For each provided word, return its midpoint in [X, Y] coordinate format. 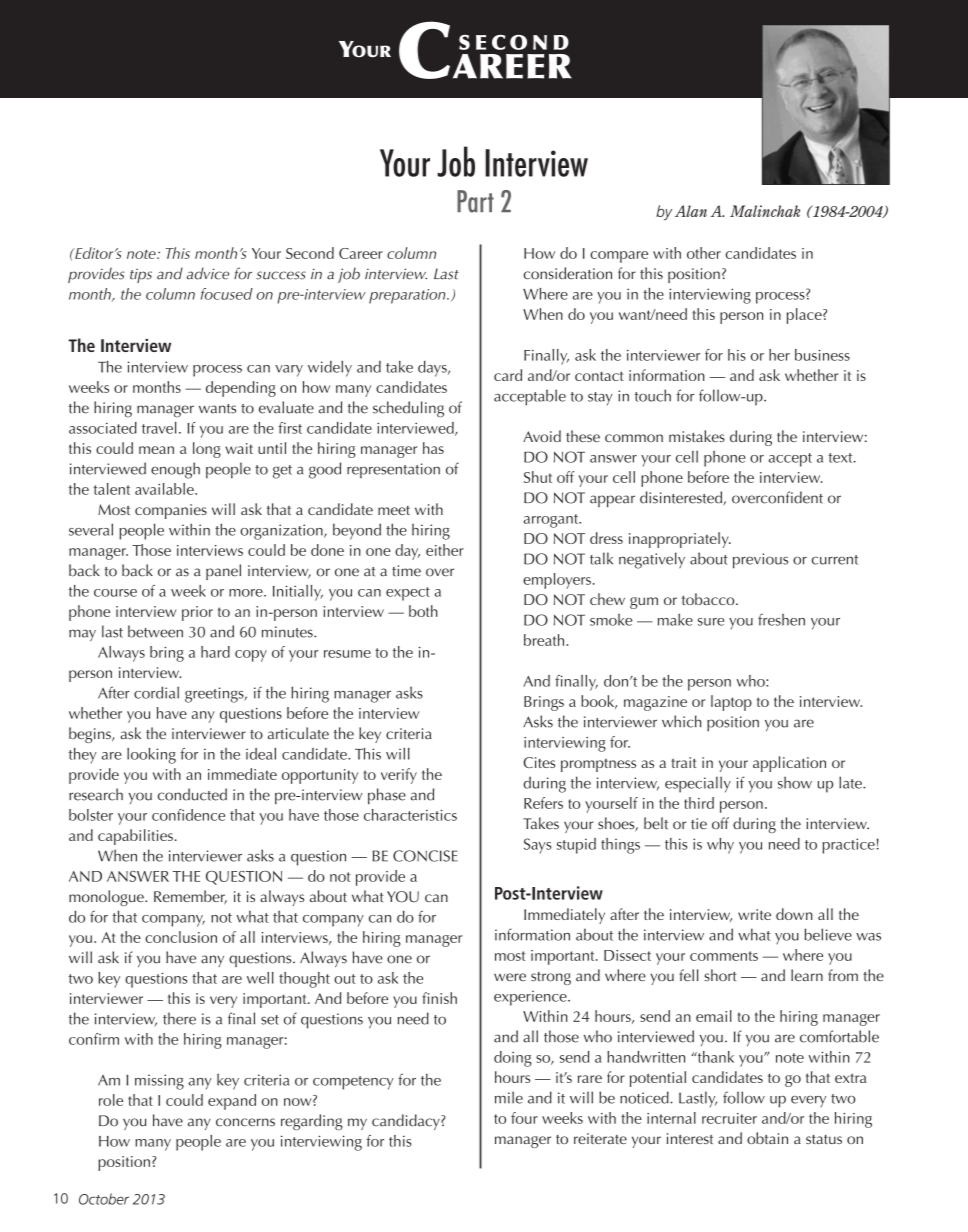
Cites [539, 762]
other [704, 253]
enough [175, 470]
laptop [731, 703]
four [524, 1118]
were [510, 977]
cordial [156, 692]
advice [208, 273]
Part [475, 201]
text [841, 458]
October [104, 1199]
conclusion [181, 937]
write [754, 914]
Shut [538, 477]
